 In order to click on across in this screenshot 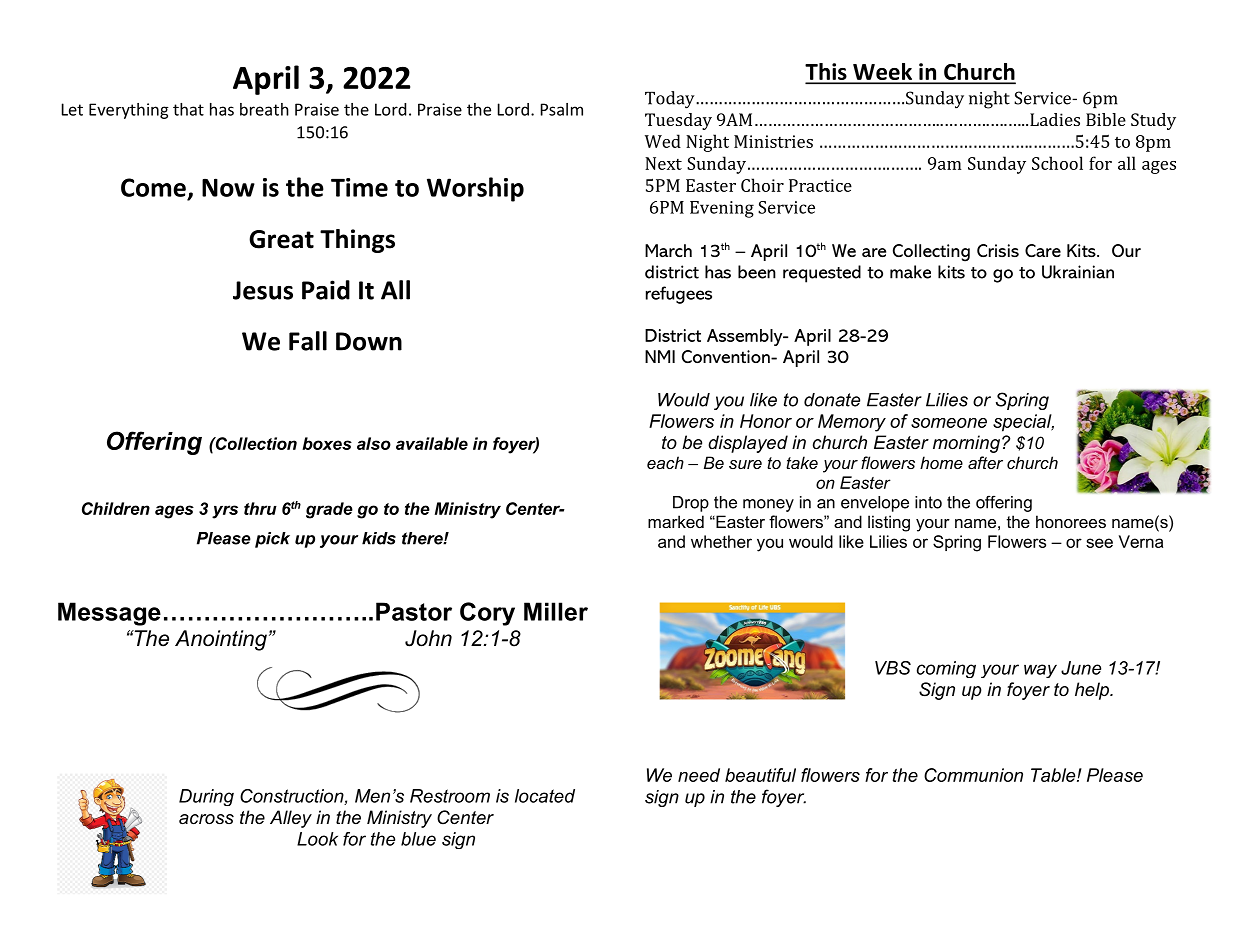, I will do `click(206, 819)`.
